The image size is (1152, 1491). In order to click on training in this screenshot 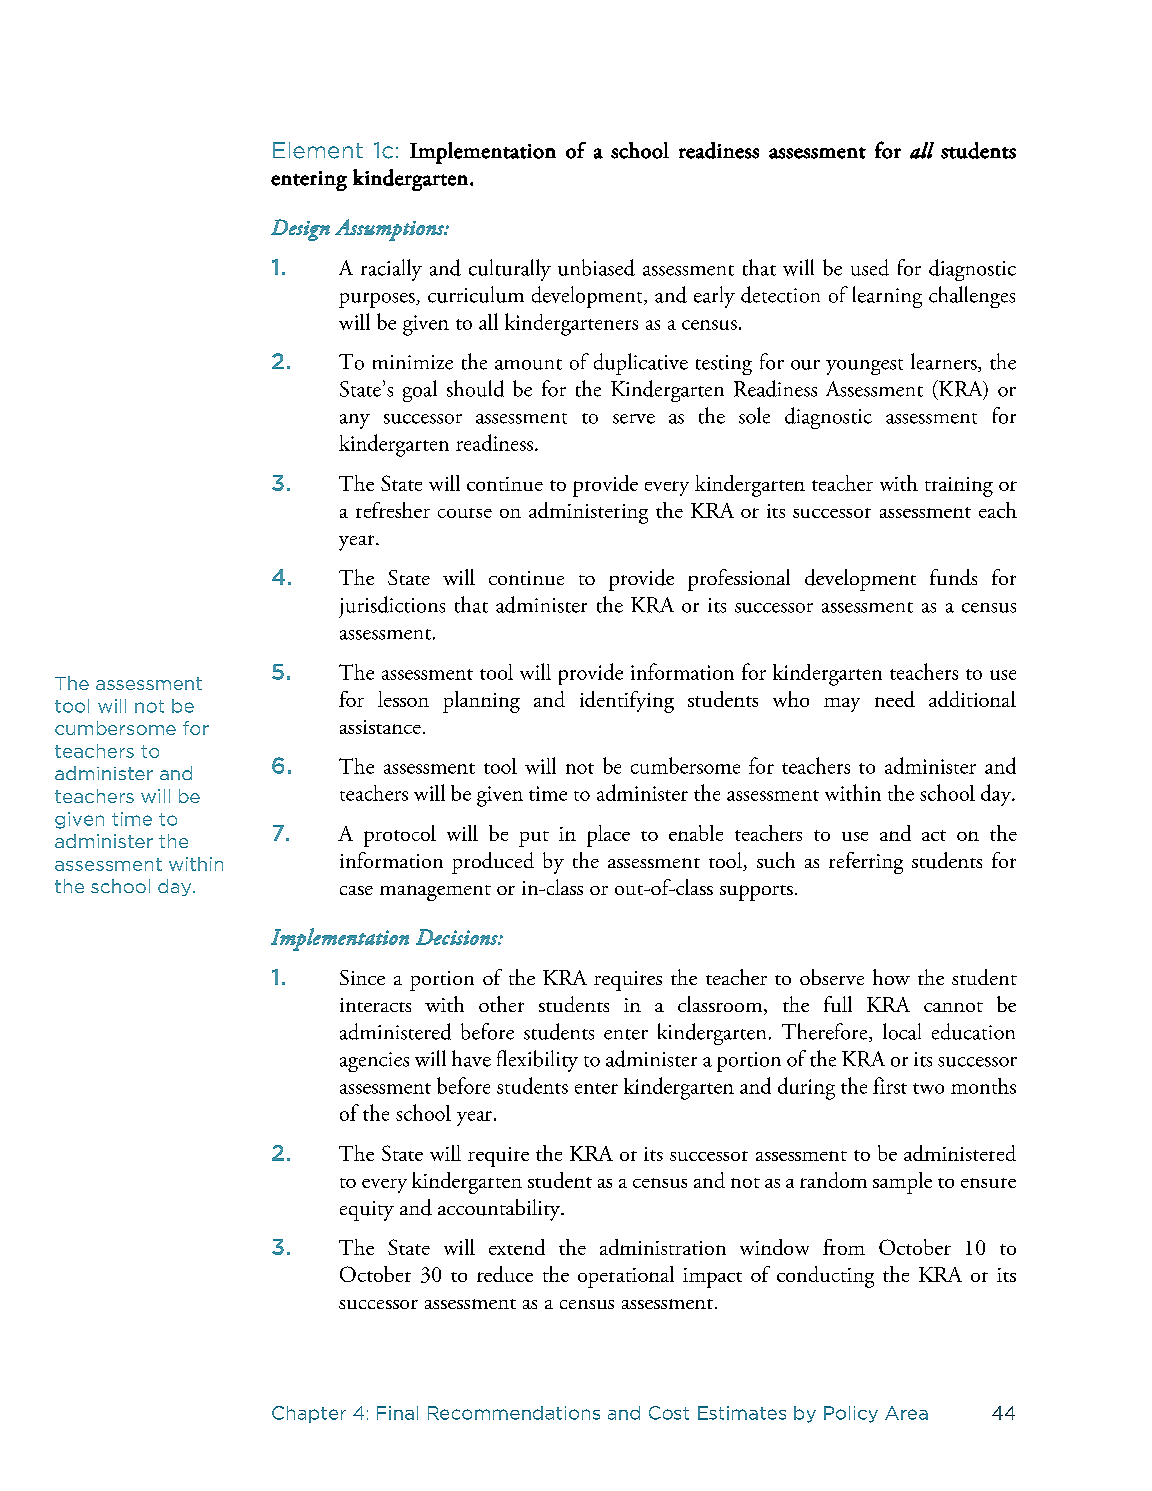, I will do `click(959, 487)`.
